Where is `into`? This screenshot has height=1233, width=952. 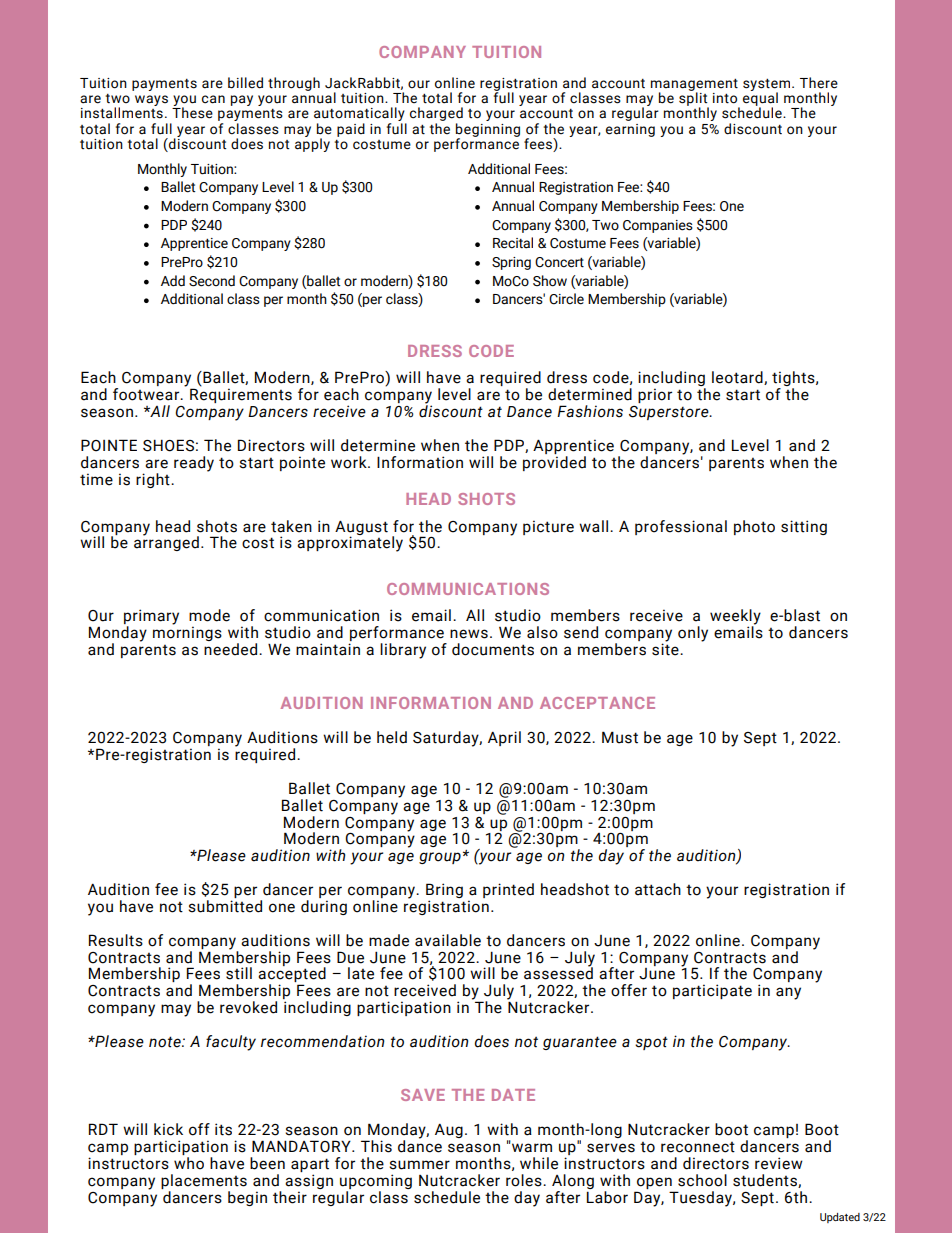 into is located at coordinates (725, 98).
